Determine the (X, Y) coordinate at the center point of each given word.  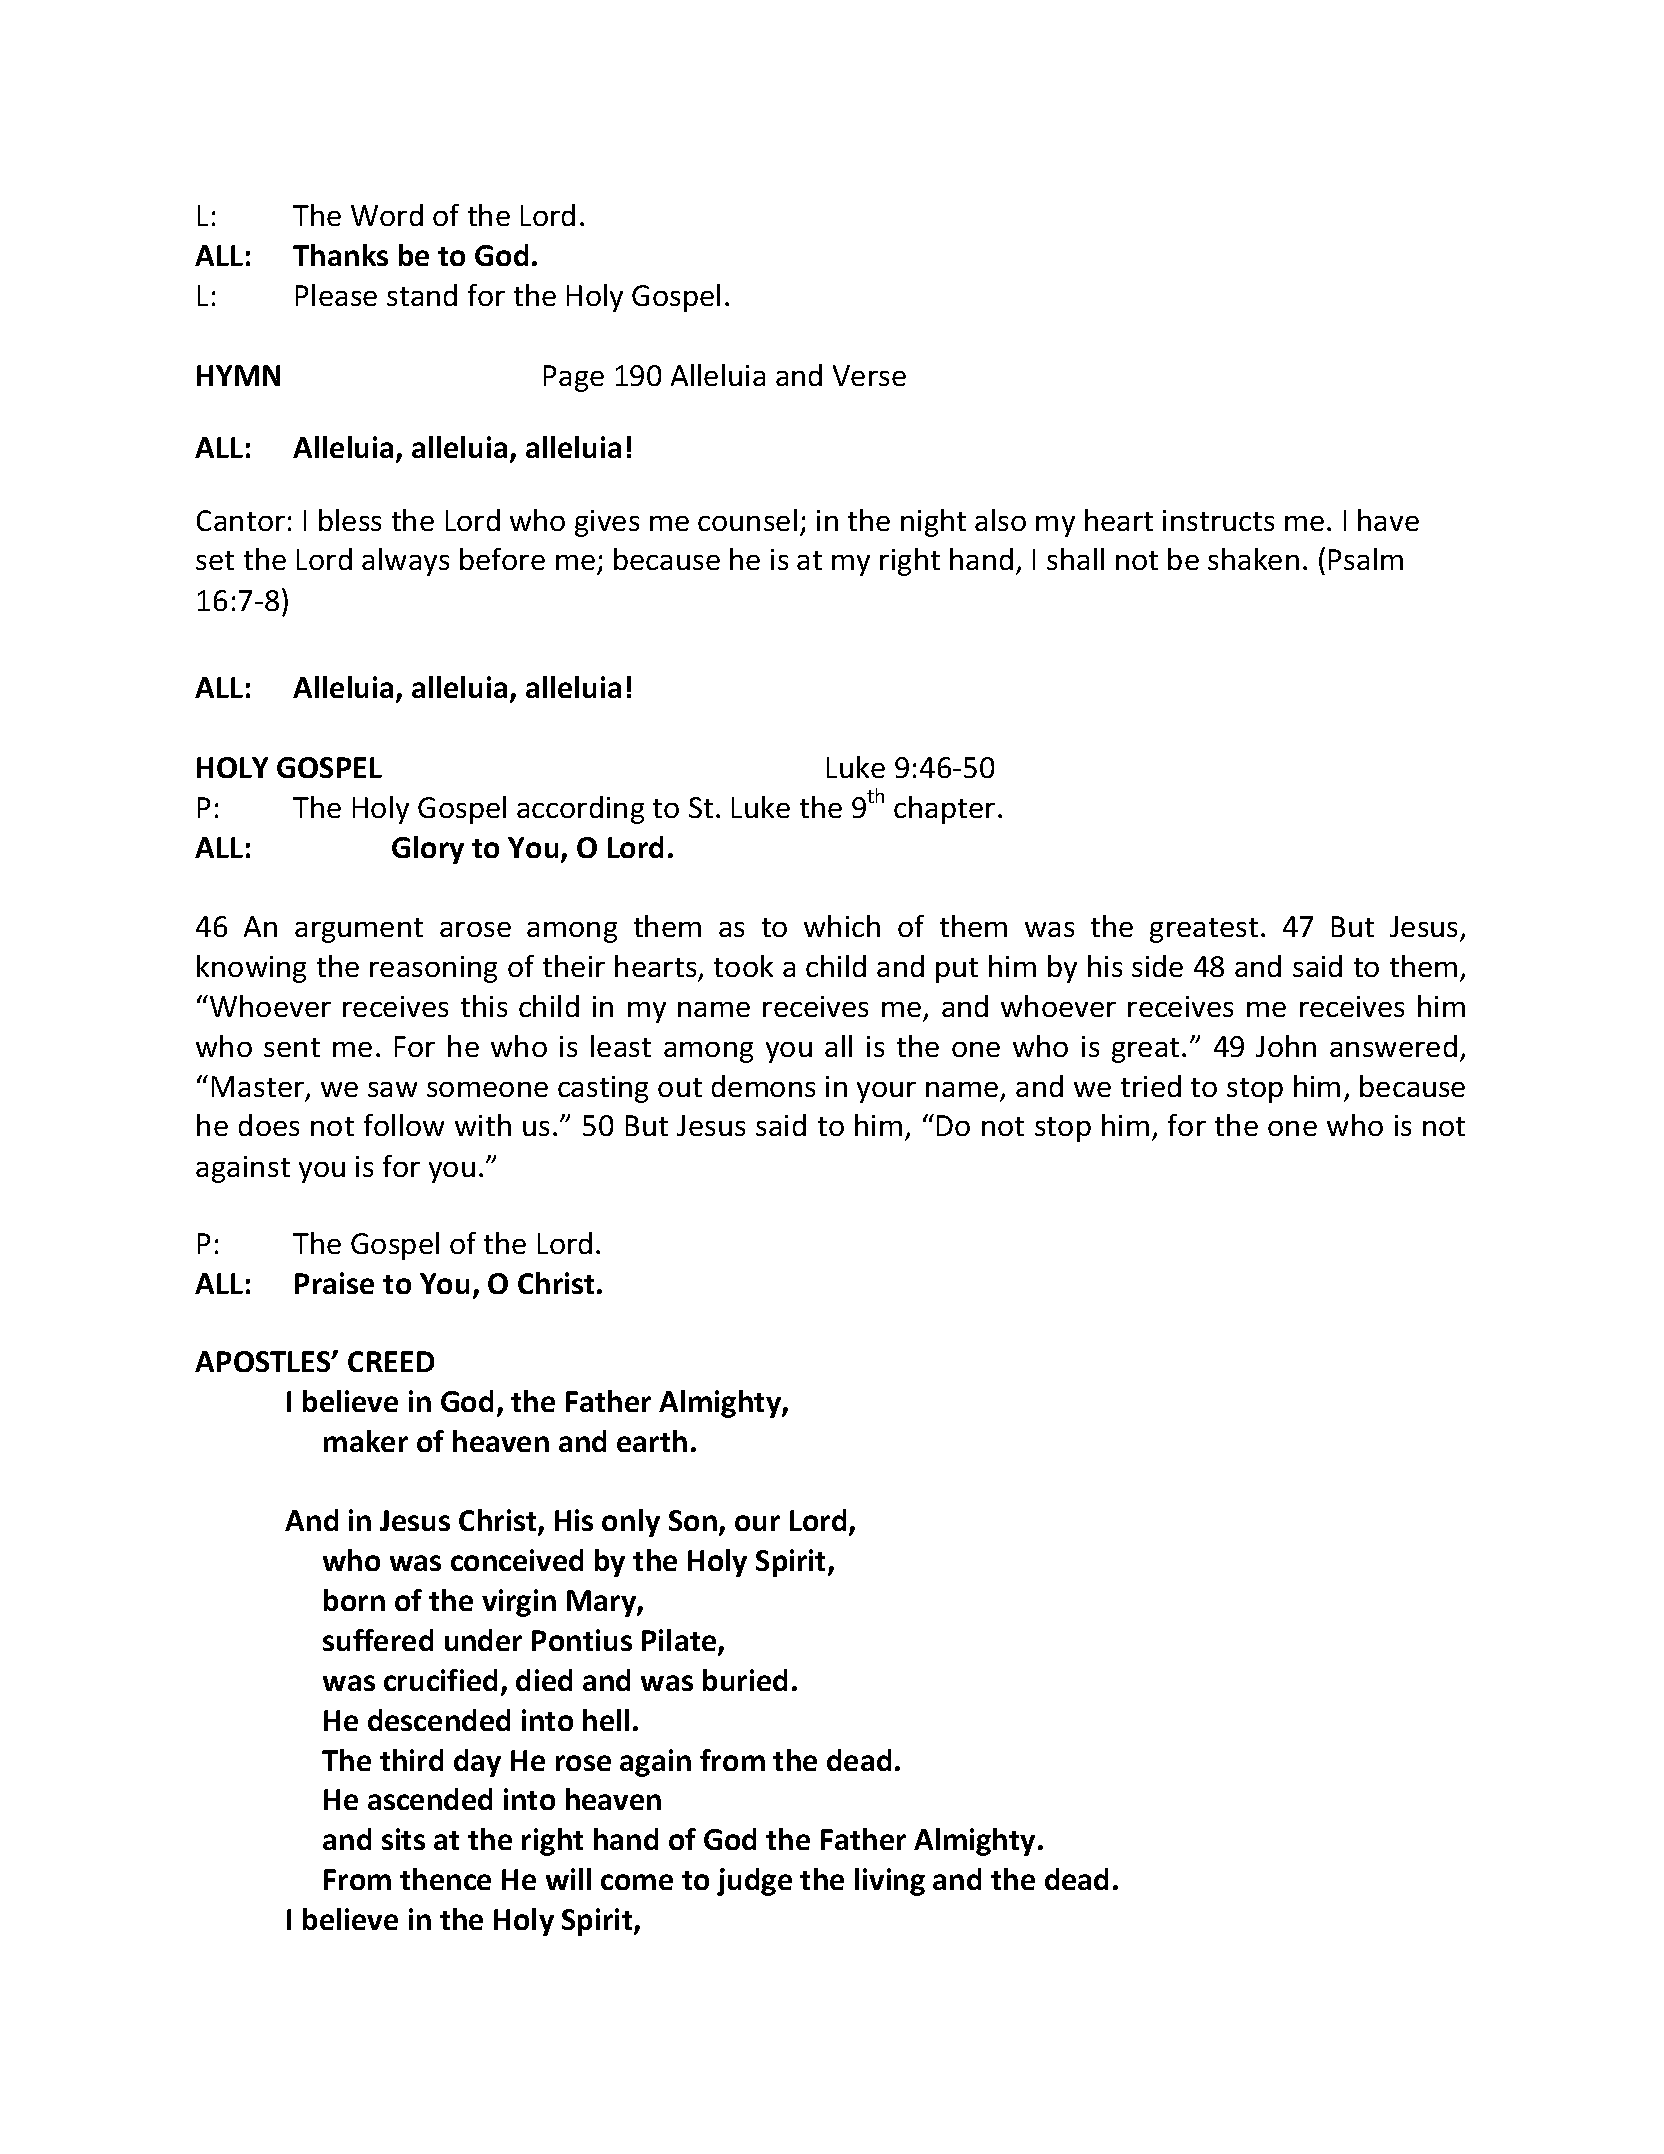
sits (403, 1839)
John (1286, 1046)
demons (763, 1086)
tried (1151, 1086)
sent (292, 1047)
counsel (747, 520)
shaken (1253, 559)
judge (754, 1882)
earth (652, 1441)
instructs (1218, 520)
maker (366, 1441)
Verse (869, 375)
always (405, 562)
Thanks (340, 255)
